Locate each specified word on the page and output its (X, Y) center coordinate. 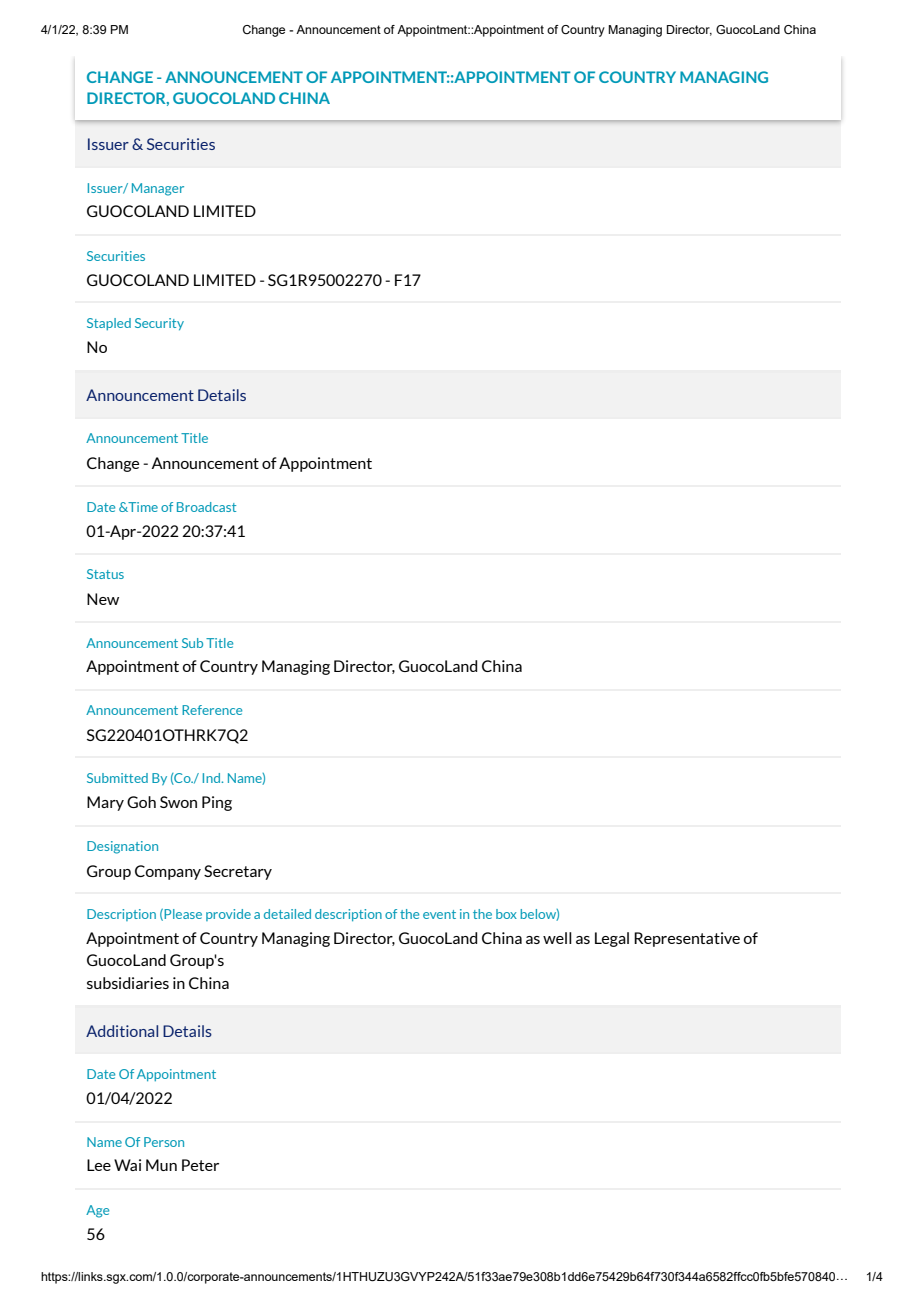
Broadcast (206, 507)
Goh (141, 802)
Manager (158, 189)
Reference (212, 710)
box (506, 914)
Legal (612, 939)
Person (164, 1142)
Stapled (109, 324)
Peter (200, 1165)
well (557, 938)
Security (159, 324)
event (439, 914)
